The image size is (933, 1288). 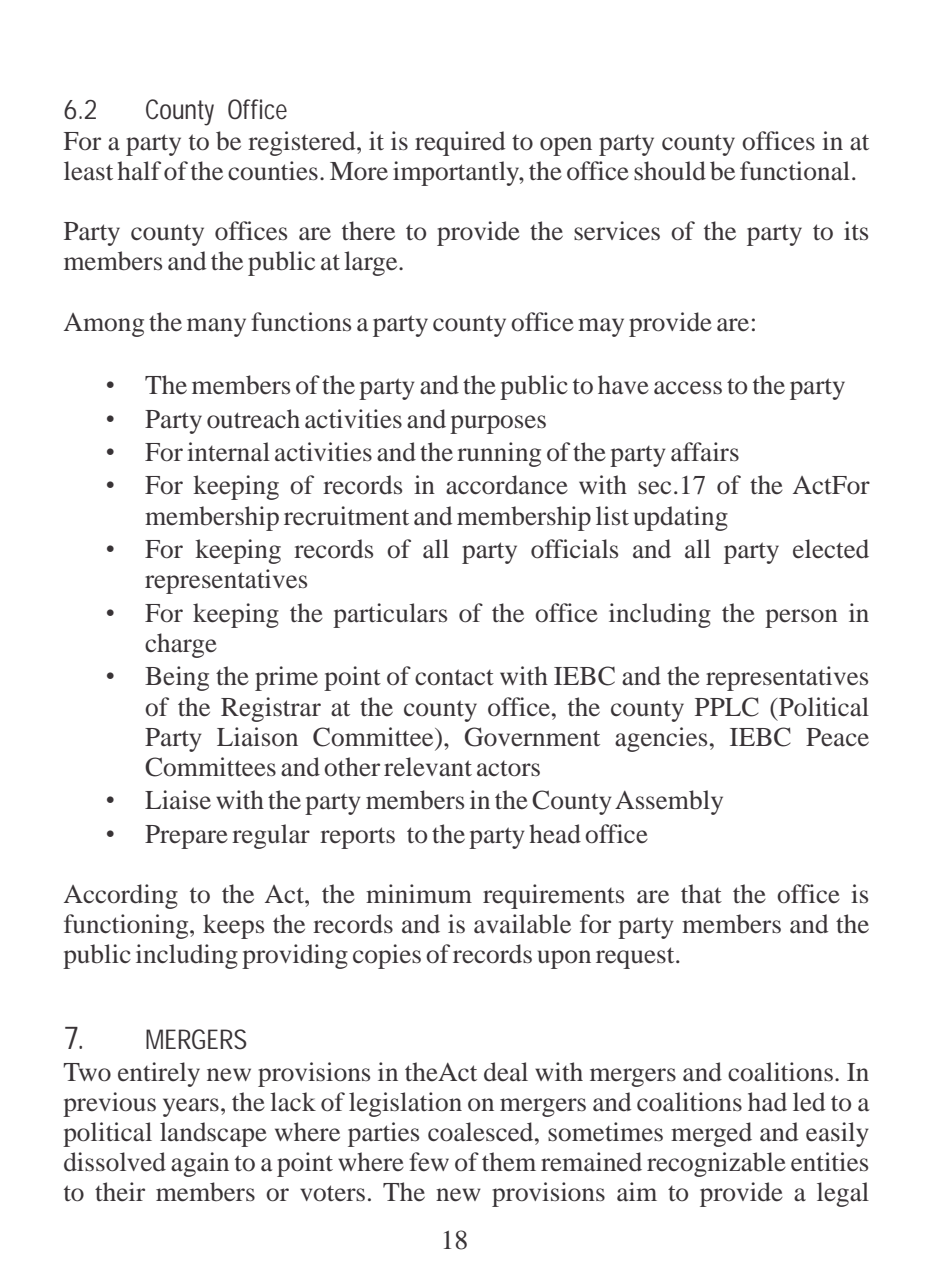 I want to click on head, so click(x=555, y=834).
